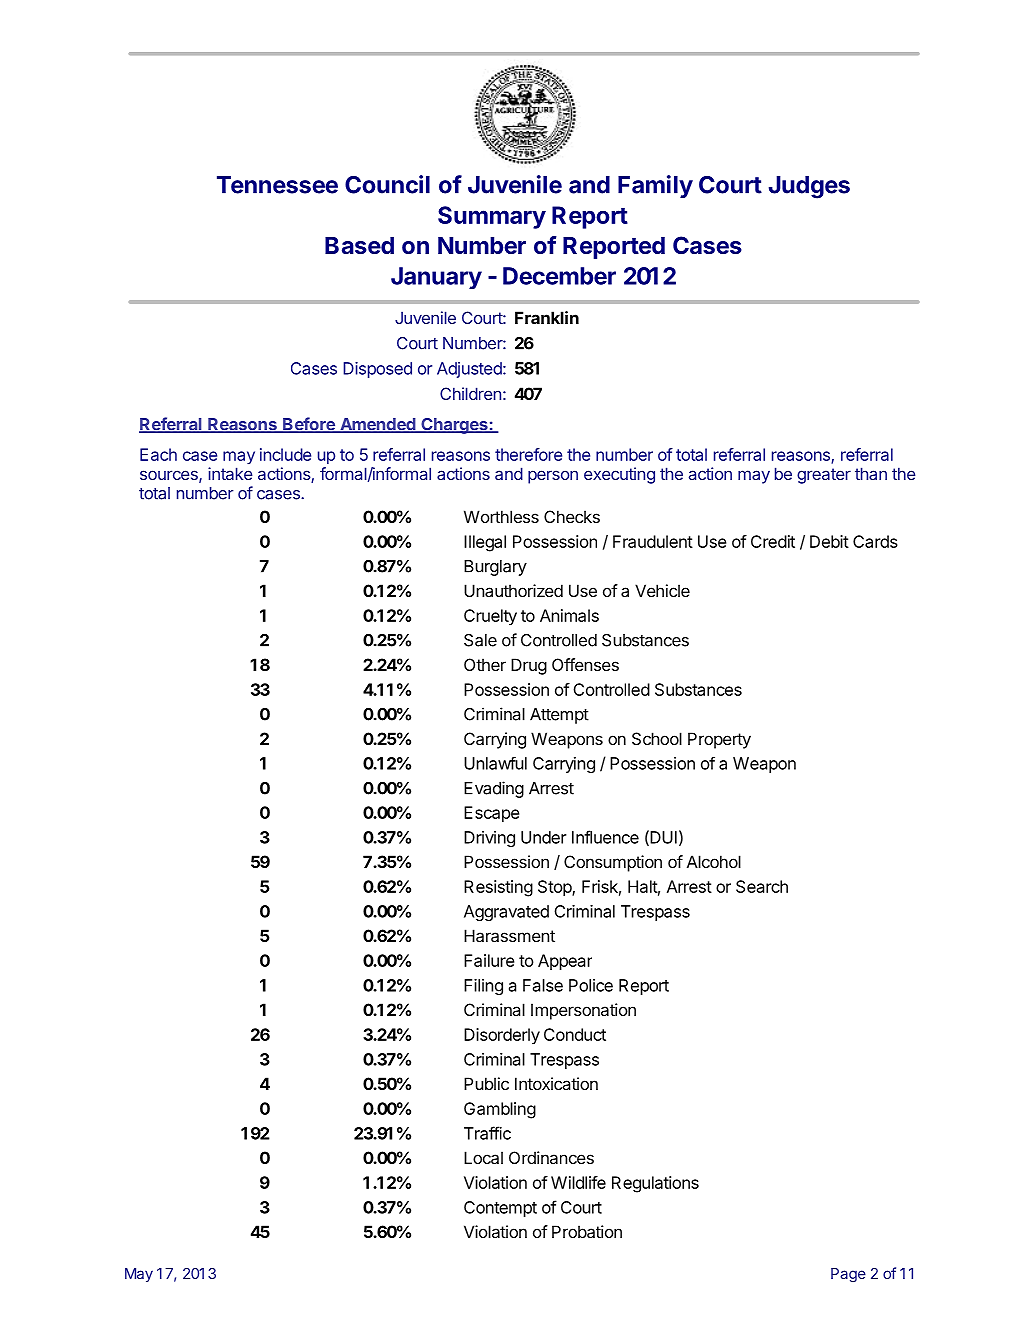  What do you see at coordinates (773, 541) in the screenshot?
I see `Credit` at bounding box center [773, 541].
